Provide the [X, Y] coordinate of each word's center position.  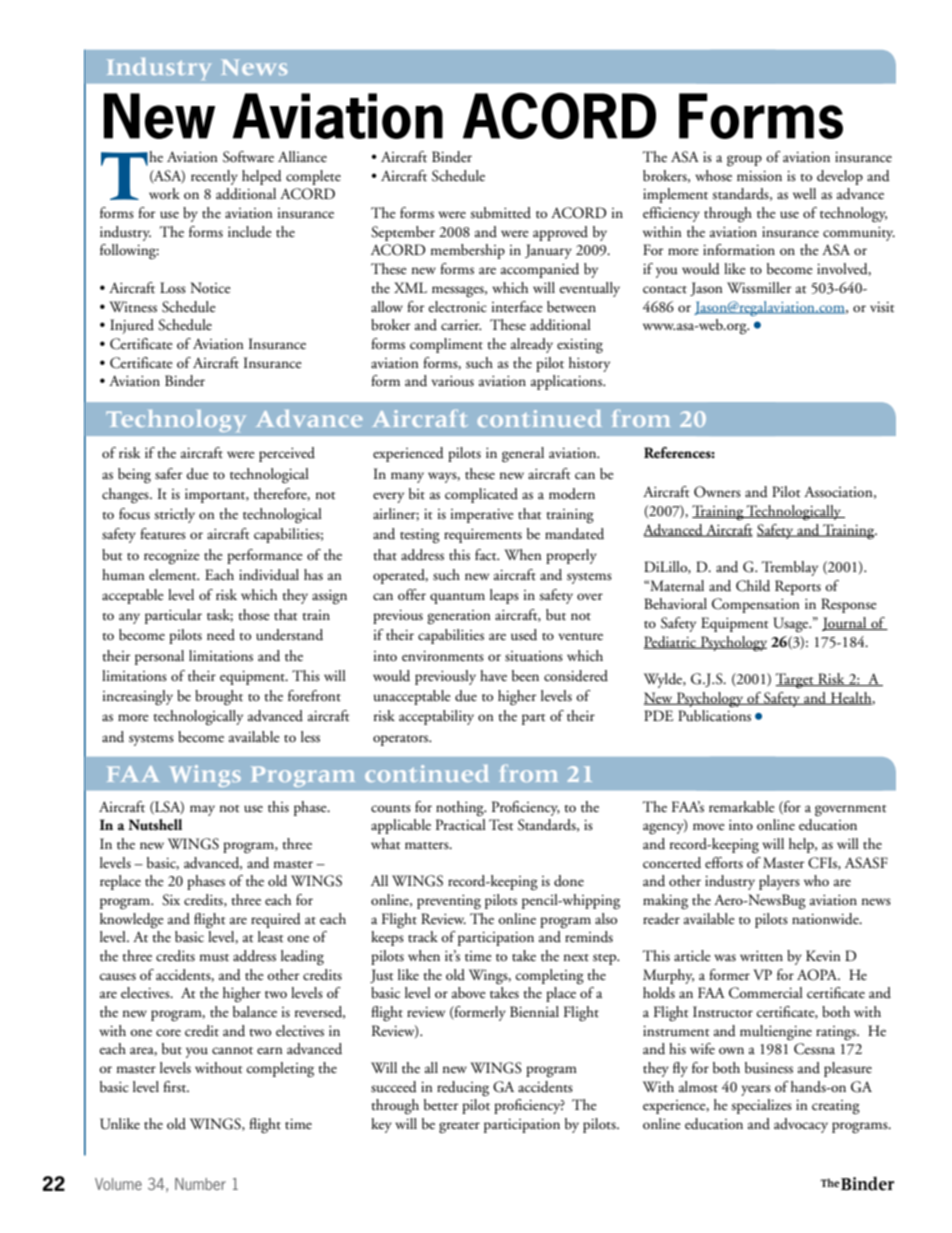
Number [200, 1184]
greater [459, 1127]
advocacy [801, 1125]
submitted [500, 213]
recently [214, 177]
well [804, 193]
